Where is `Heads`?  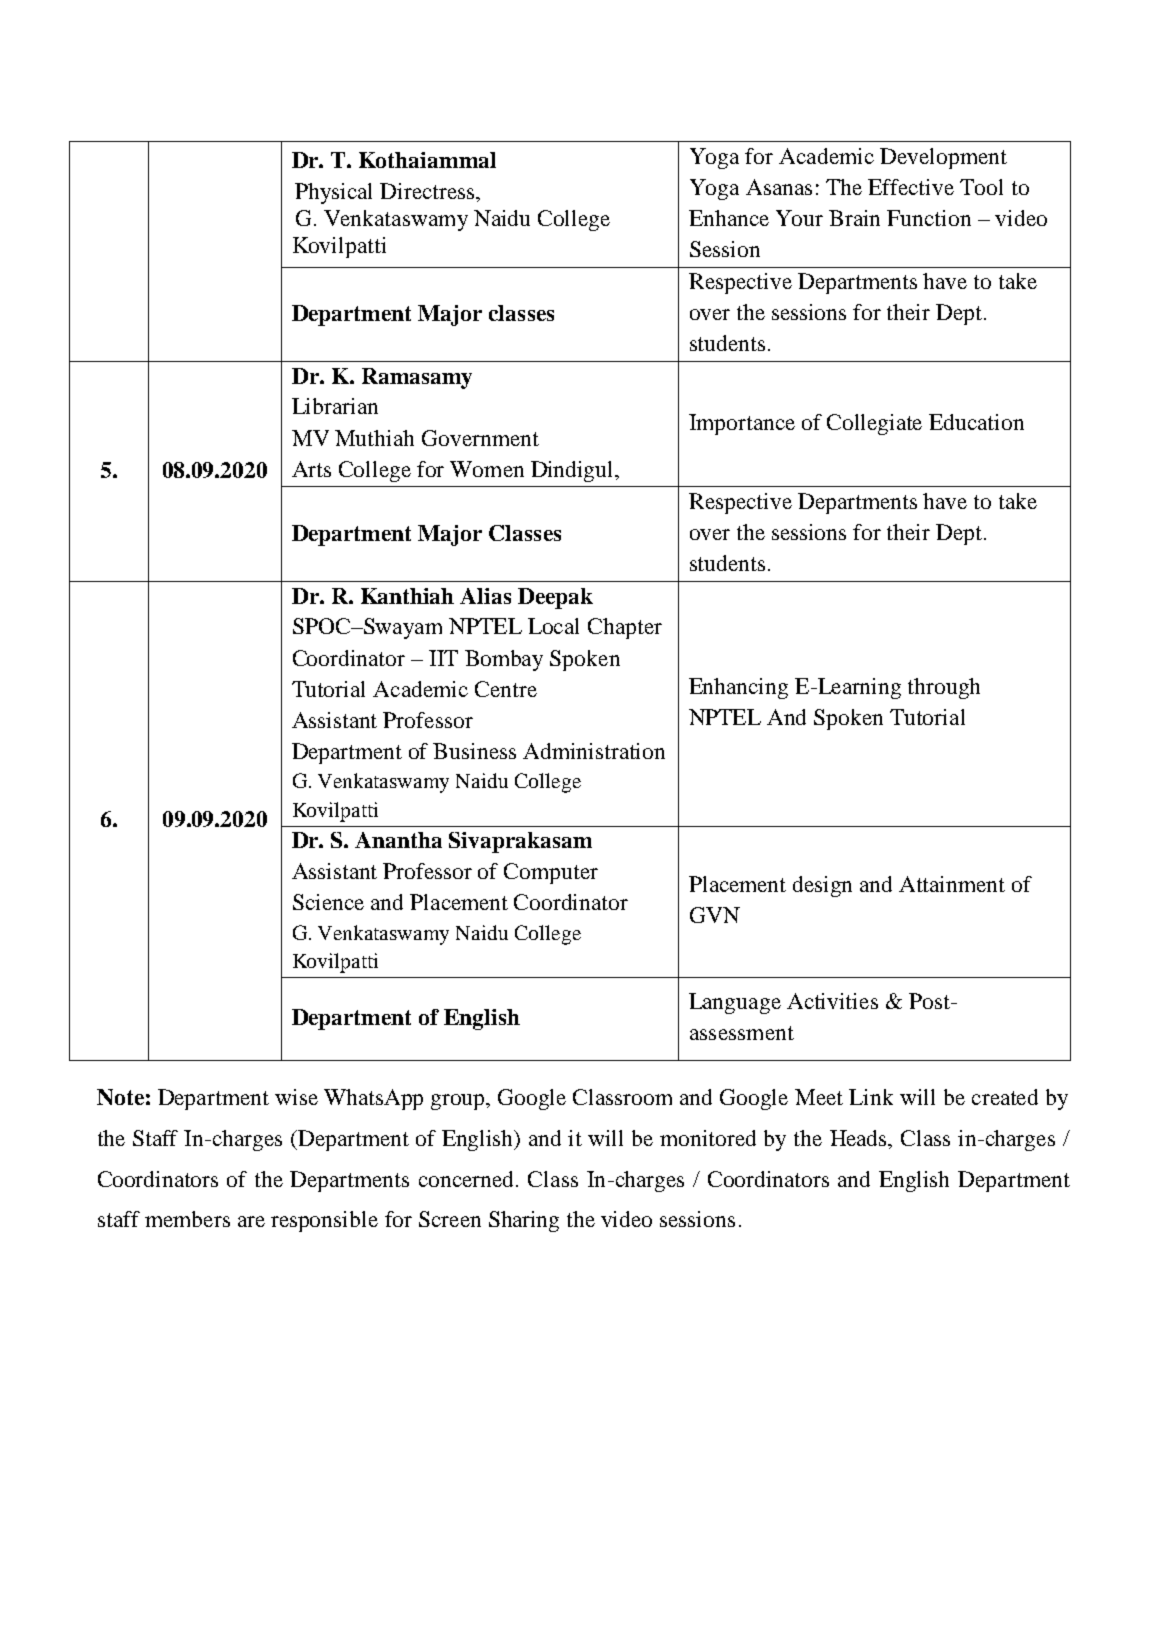
Heads is located at coordinates (860, 1139).
